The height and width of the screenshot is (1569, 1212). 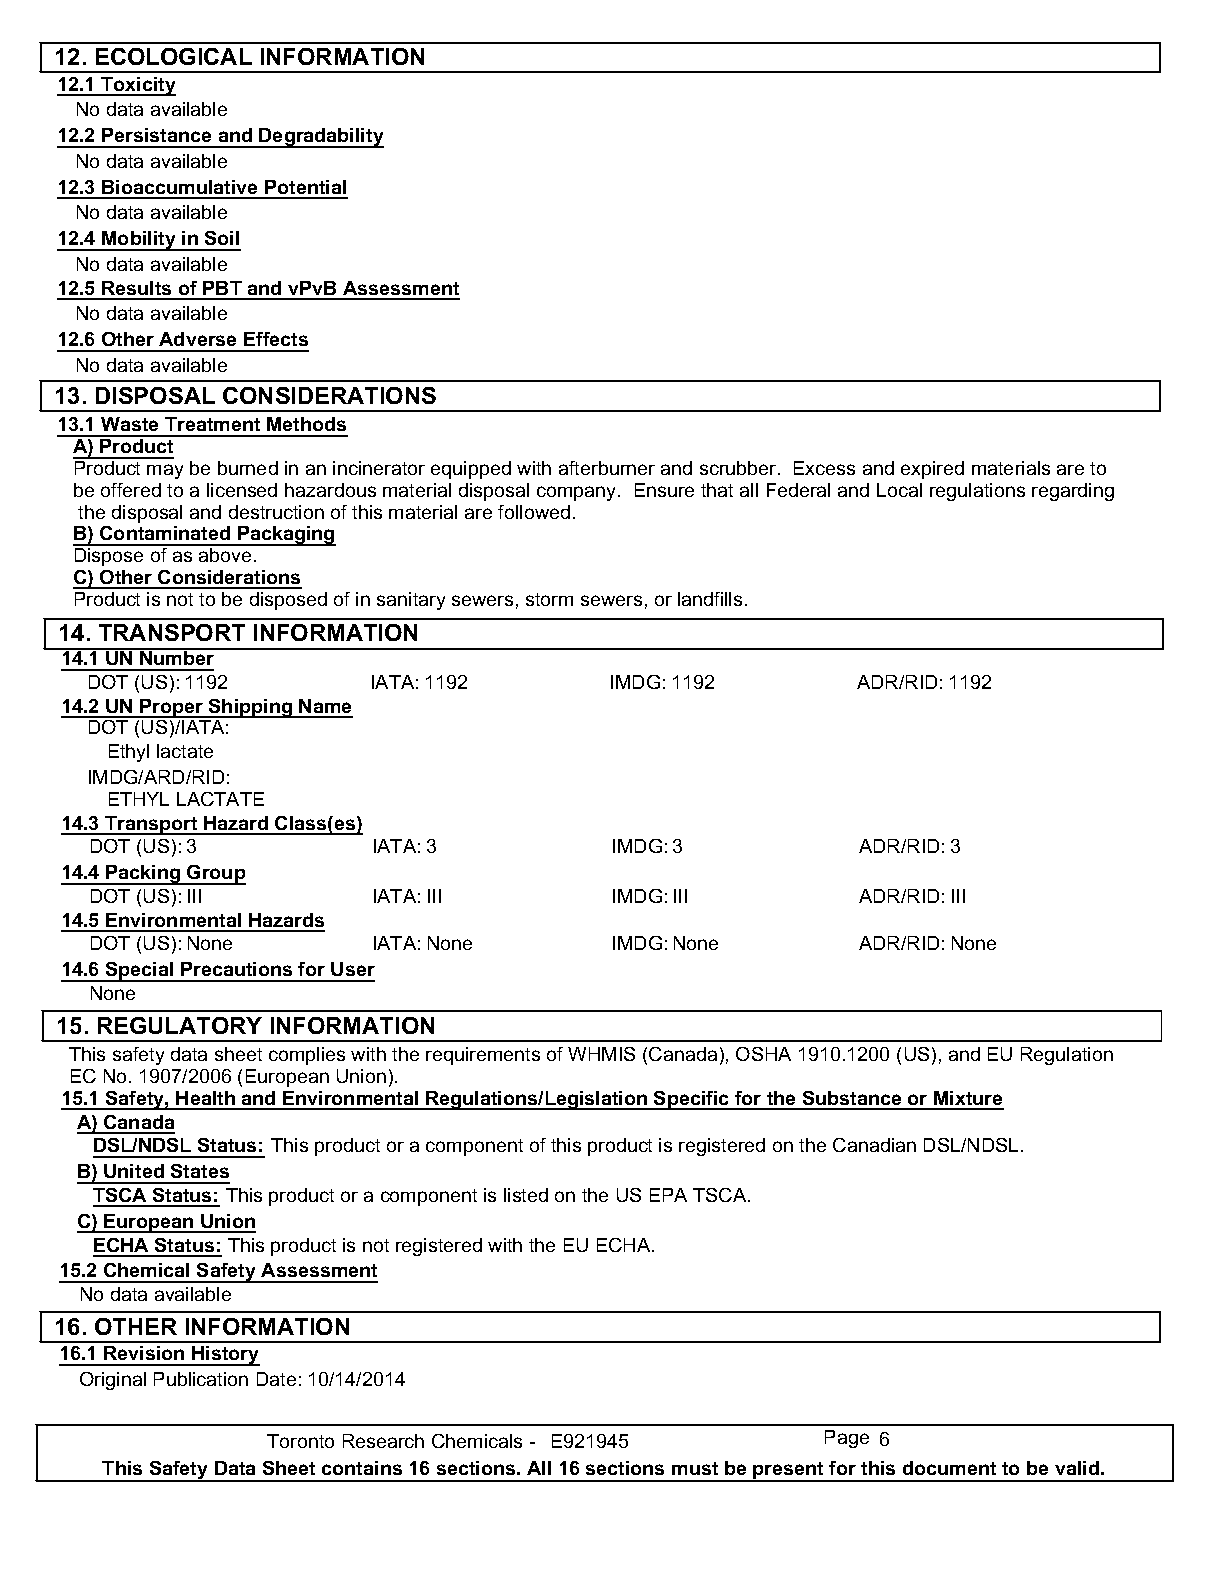 What do you see at coordinates (874, 1145) in the screenshot?
I see `Canadian` at bounding box center [874, 1145].
